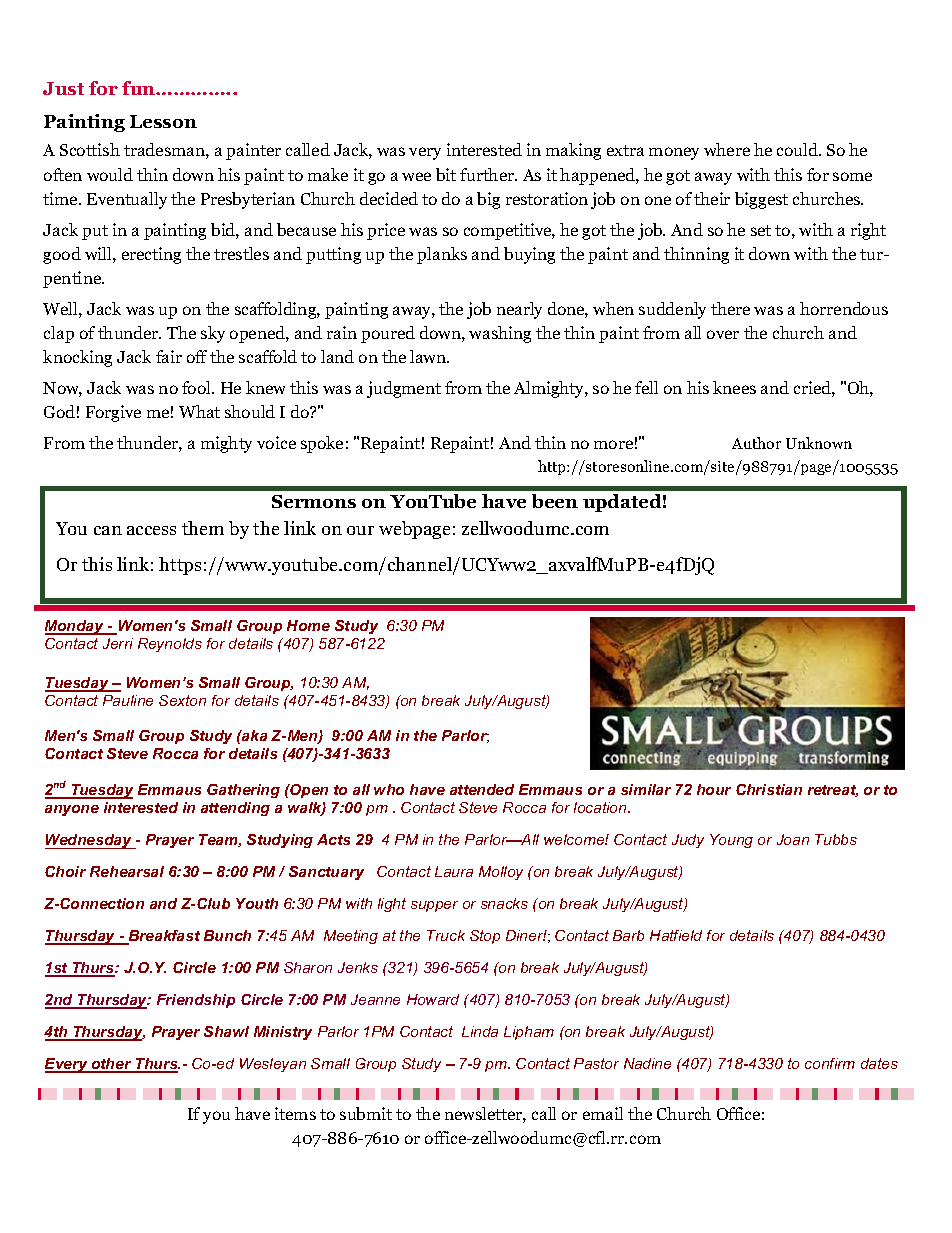 This document has height=1233, width=952. Describe the element at coordinates (799, 149) in the document. I see `could` at that location.
